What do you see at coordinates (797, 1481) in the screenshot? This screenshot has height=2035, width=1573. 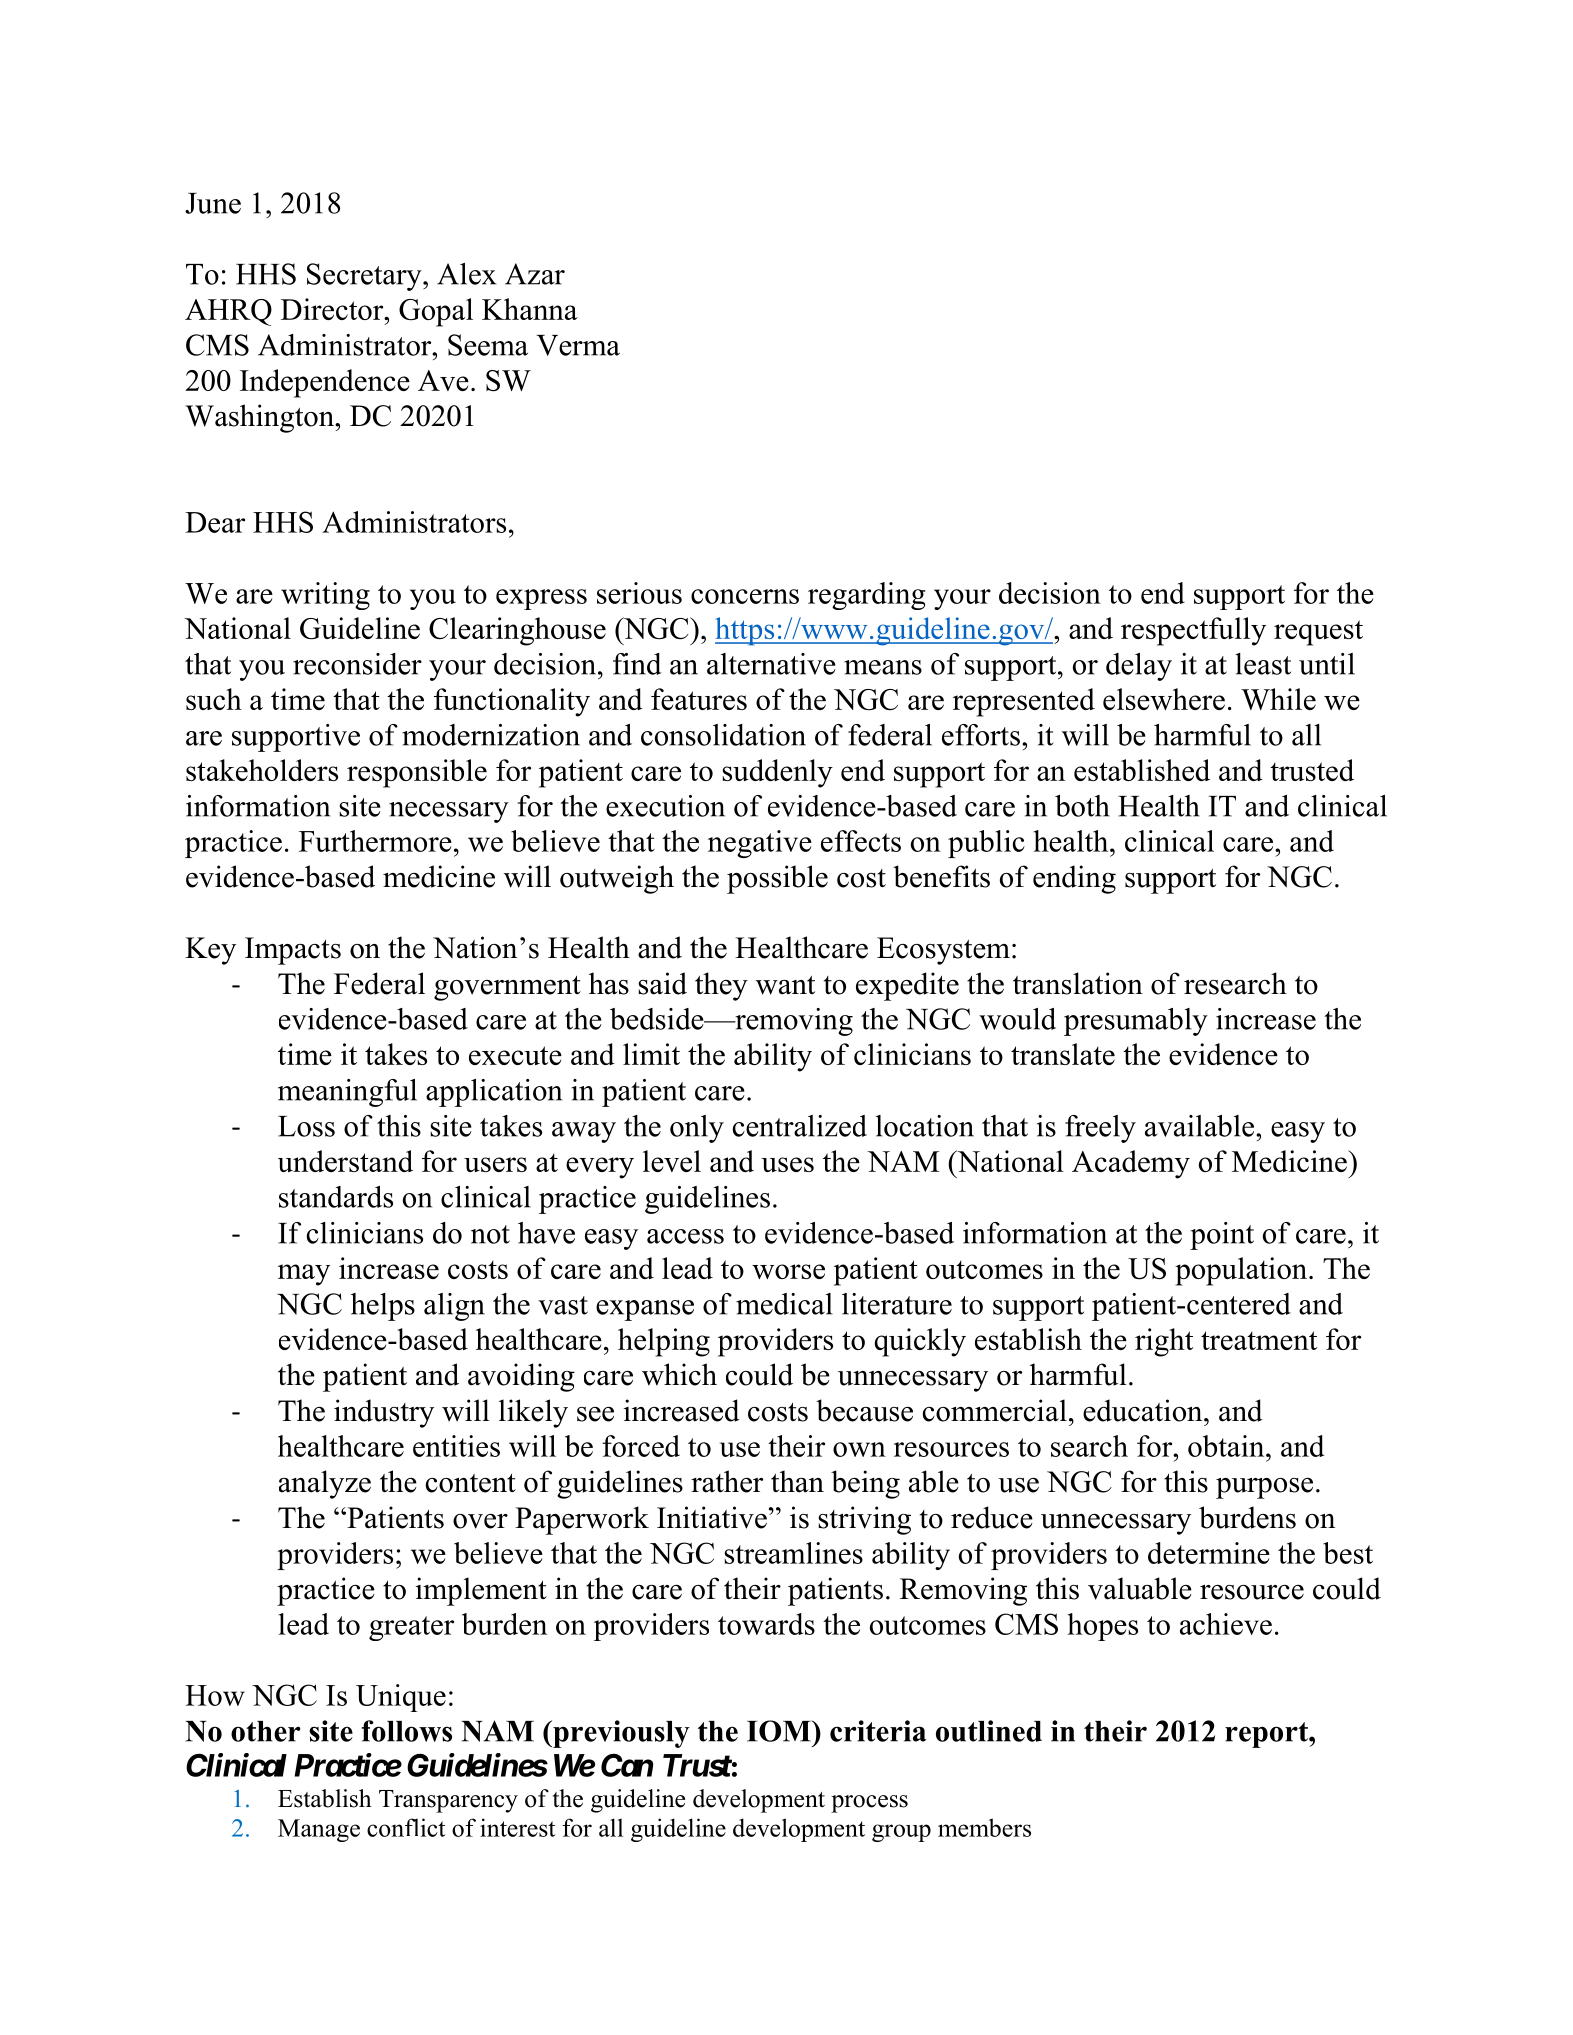 I see `than` at bounding box center [797, 1481].
